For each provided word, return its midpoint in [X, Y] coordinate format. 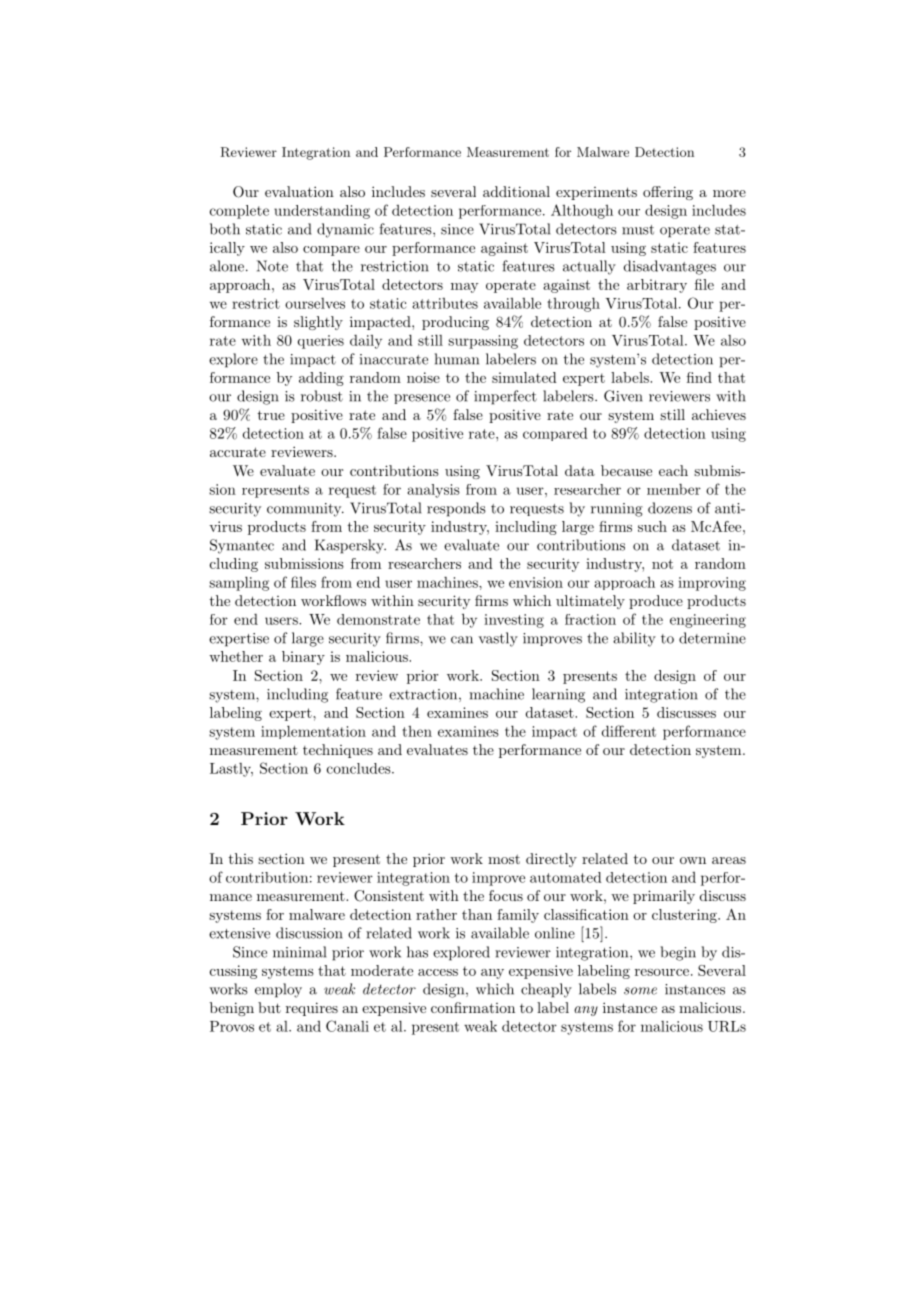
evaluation [299, 191]
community [305, 510]
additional [516, 191]
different [629, 731]
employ [278, 990]
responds [456, 509]
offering [668, 193]
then [417, 731]
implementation [313, 732]
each [673, 470]
